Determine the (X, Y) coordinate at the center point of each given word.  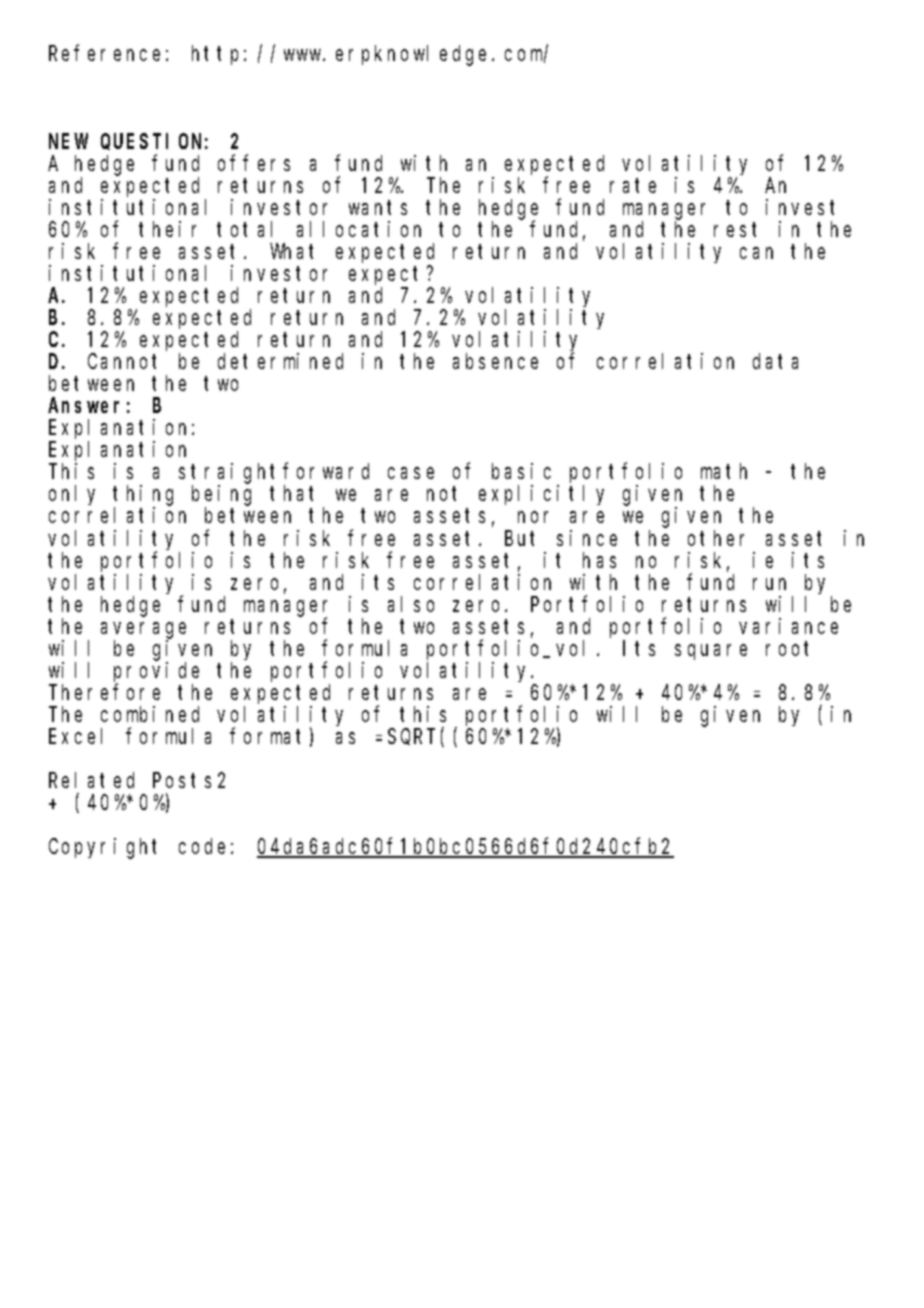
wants (378, 208)
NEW (68, 142)
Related (91, 780)
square (711, 652)
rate (633, 186)
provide (156, 673)
